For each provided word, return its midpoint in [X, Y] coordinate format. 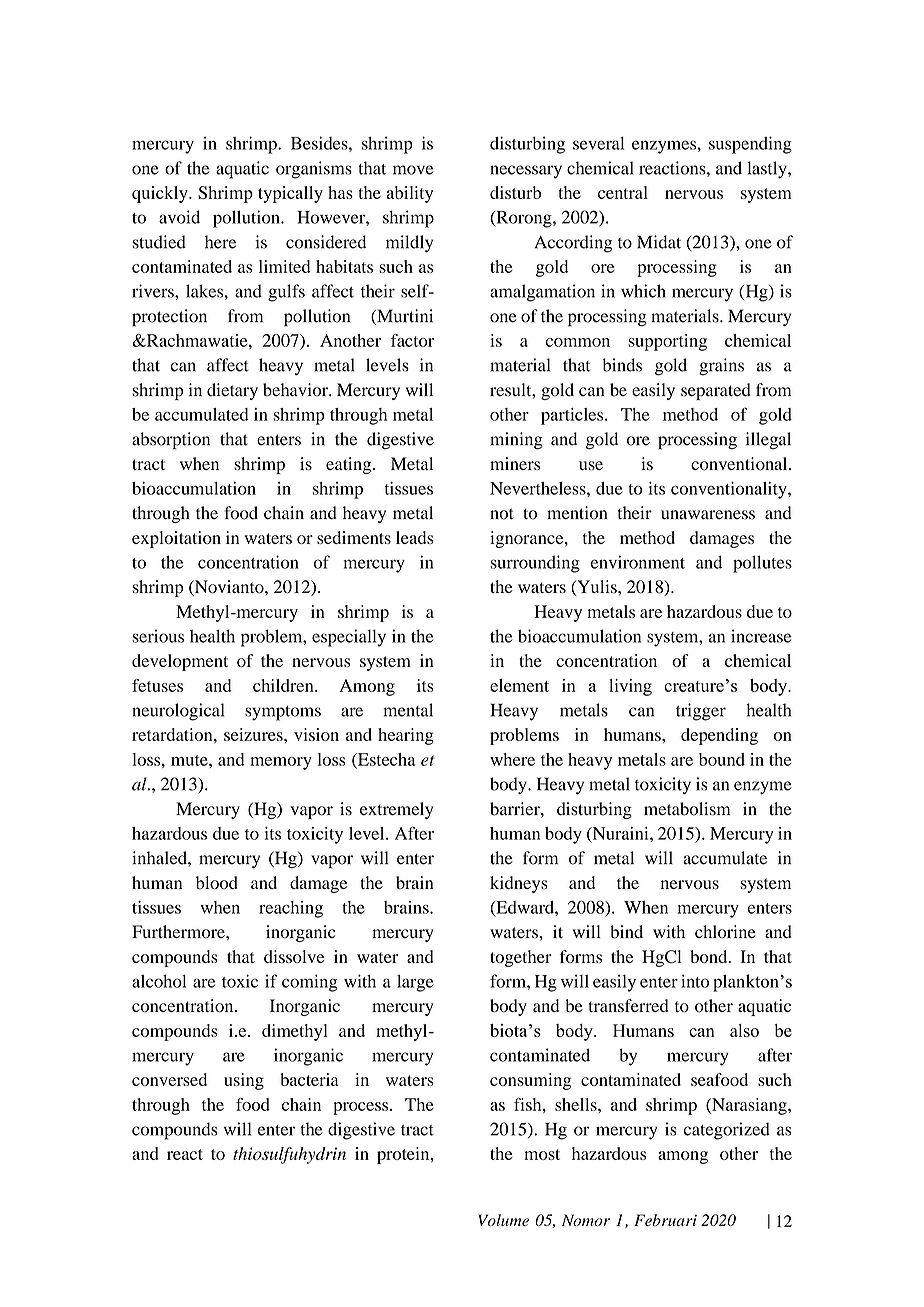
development [180, 662]
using [244, 1081]
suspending [750, 145]
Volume [503, 1220]
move [413, 170]
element [519, 685]
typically [290, 194]
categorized [727, 1131]
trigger [701, 712]
